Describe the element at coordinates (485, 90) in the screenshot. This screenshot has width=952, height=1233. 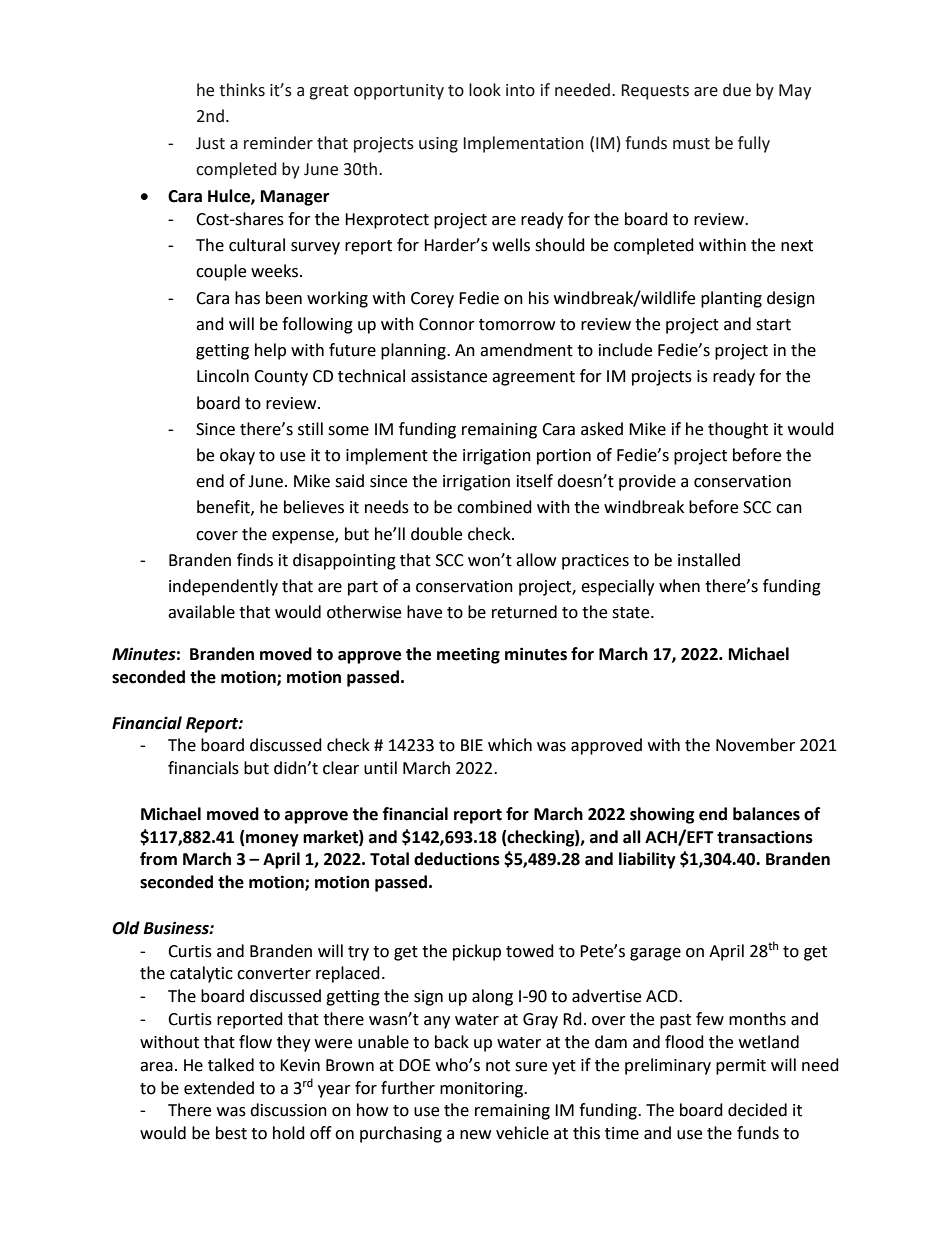
I see `look` at that location.
